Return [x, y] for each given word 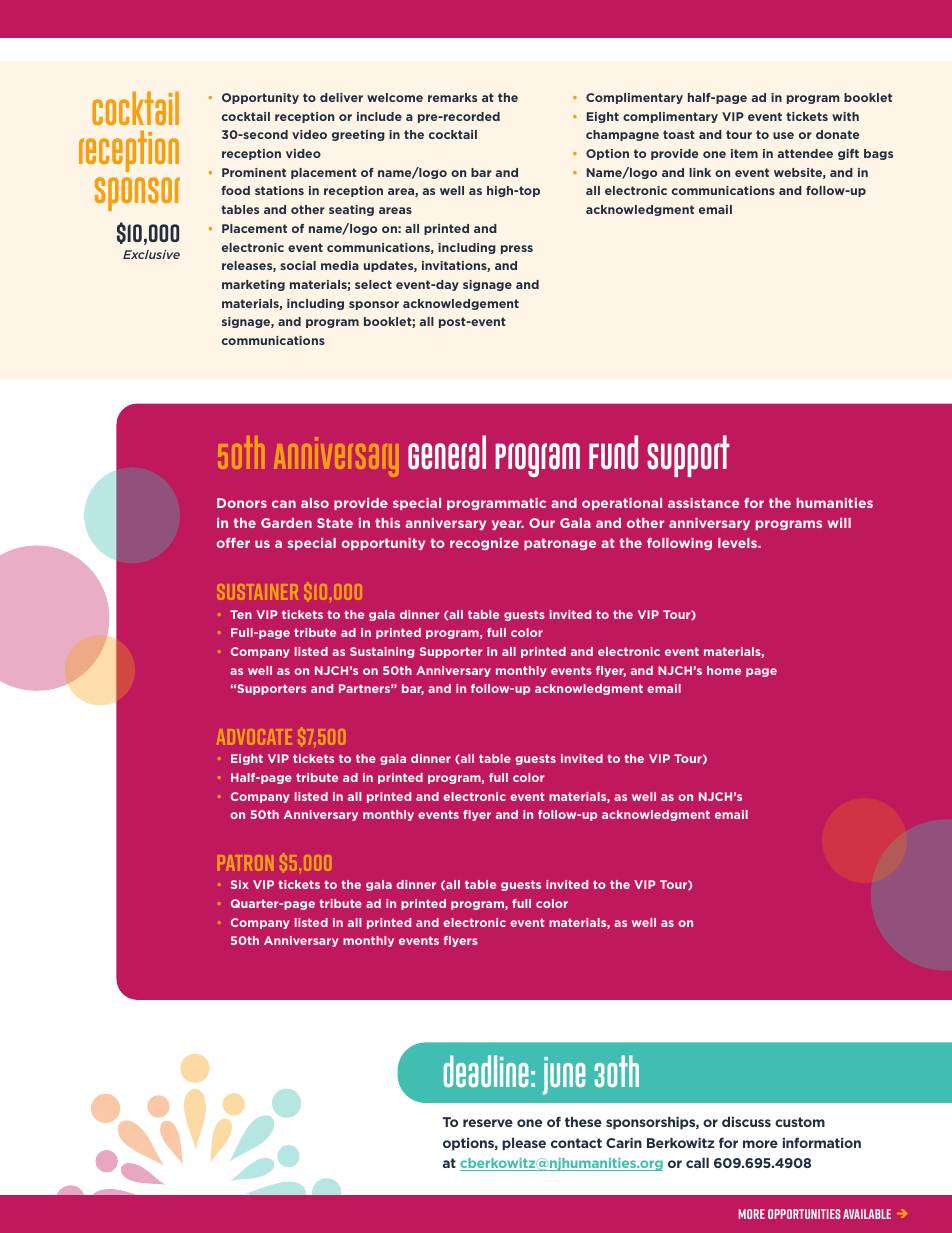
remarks [452, 97]
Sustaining [382, 652]
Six [240, 884]
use [783, 135]
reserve [488, 1123]
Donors [242, 503]
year [508, 525]
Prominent [254, 172]
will [839, 523]
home [724, 670]
